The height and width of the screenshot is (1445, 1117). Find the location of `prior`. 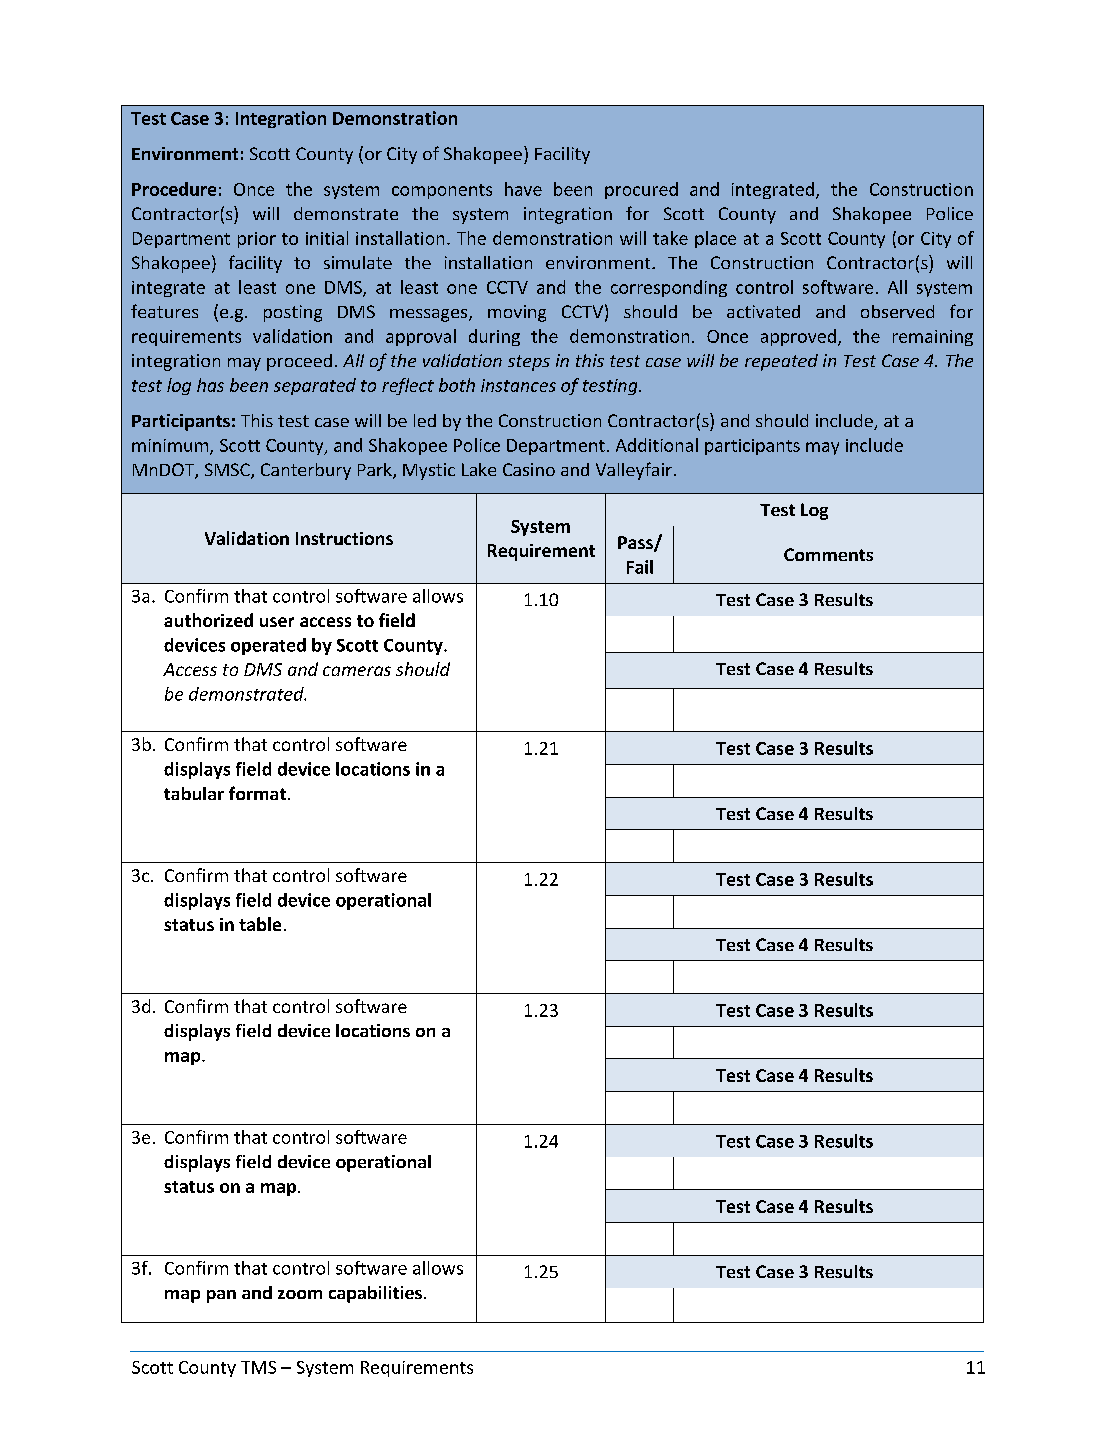

prior is located at coordinates (257, 240).
